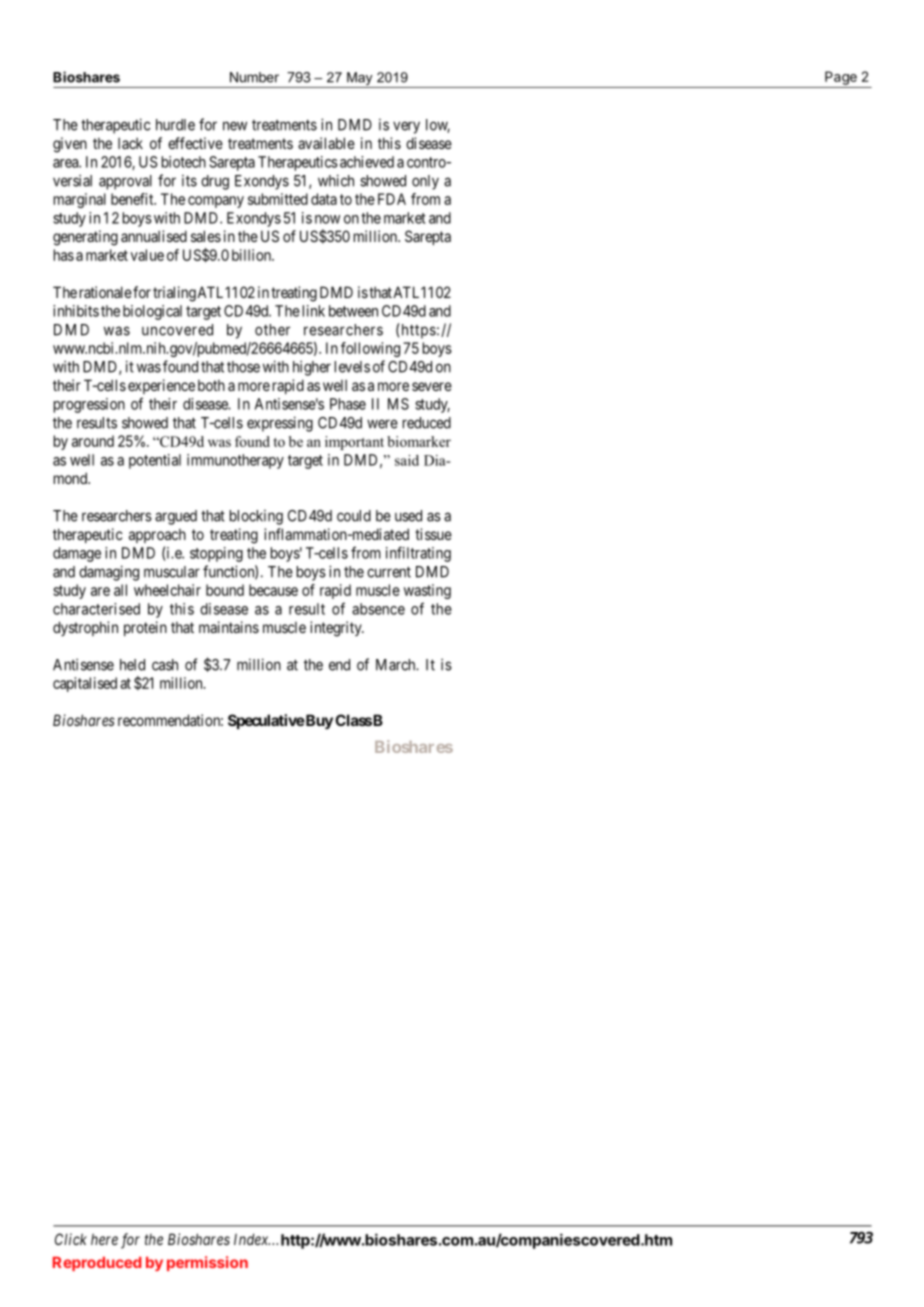 The image size is (924, 1307). What do you see at coordinates (378, 609) in the screenshot?
I see `absence` at bounding box center [378, 609].
